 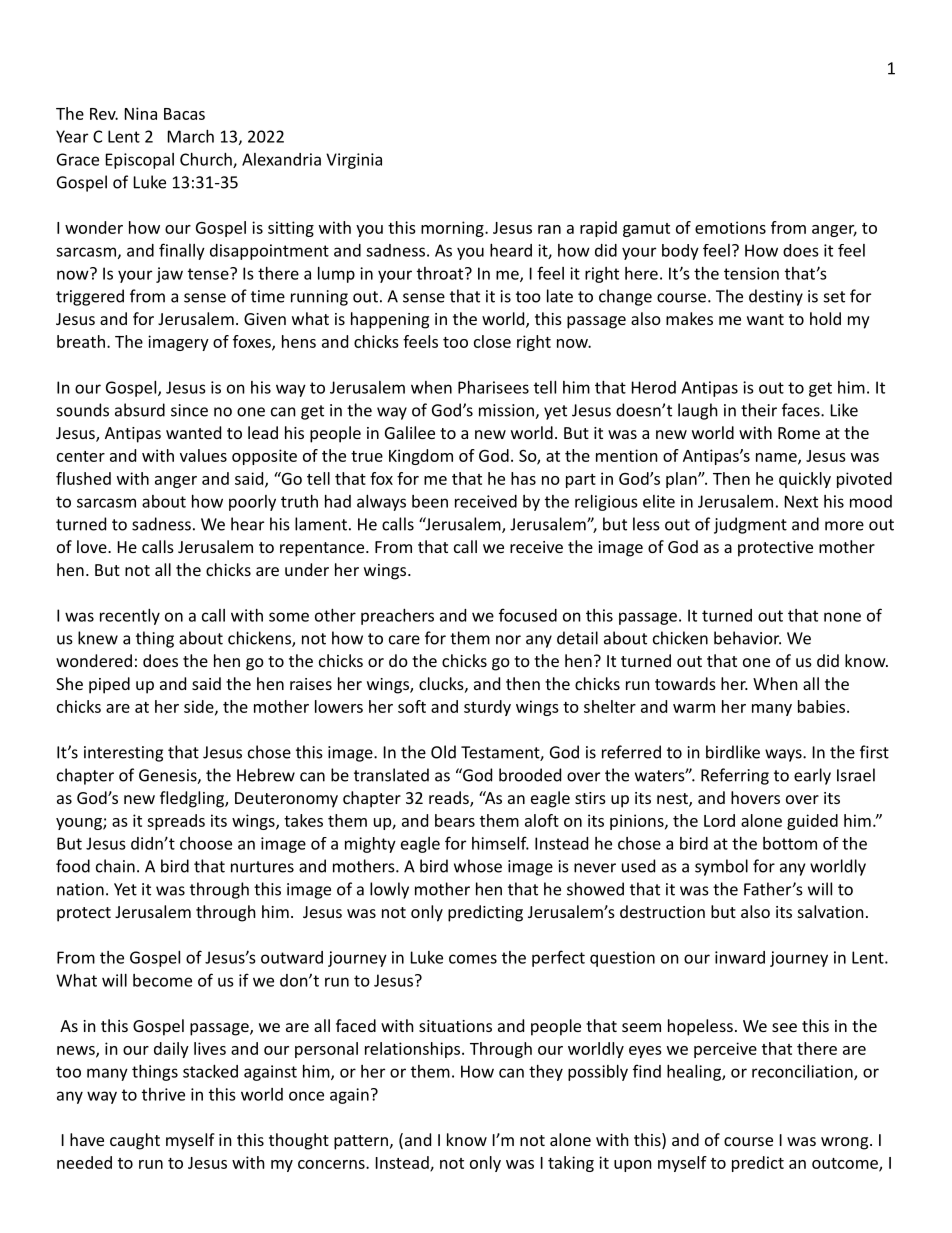 I want to click on caught, so click(x=135, y=1141).
